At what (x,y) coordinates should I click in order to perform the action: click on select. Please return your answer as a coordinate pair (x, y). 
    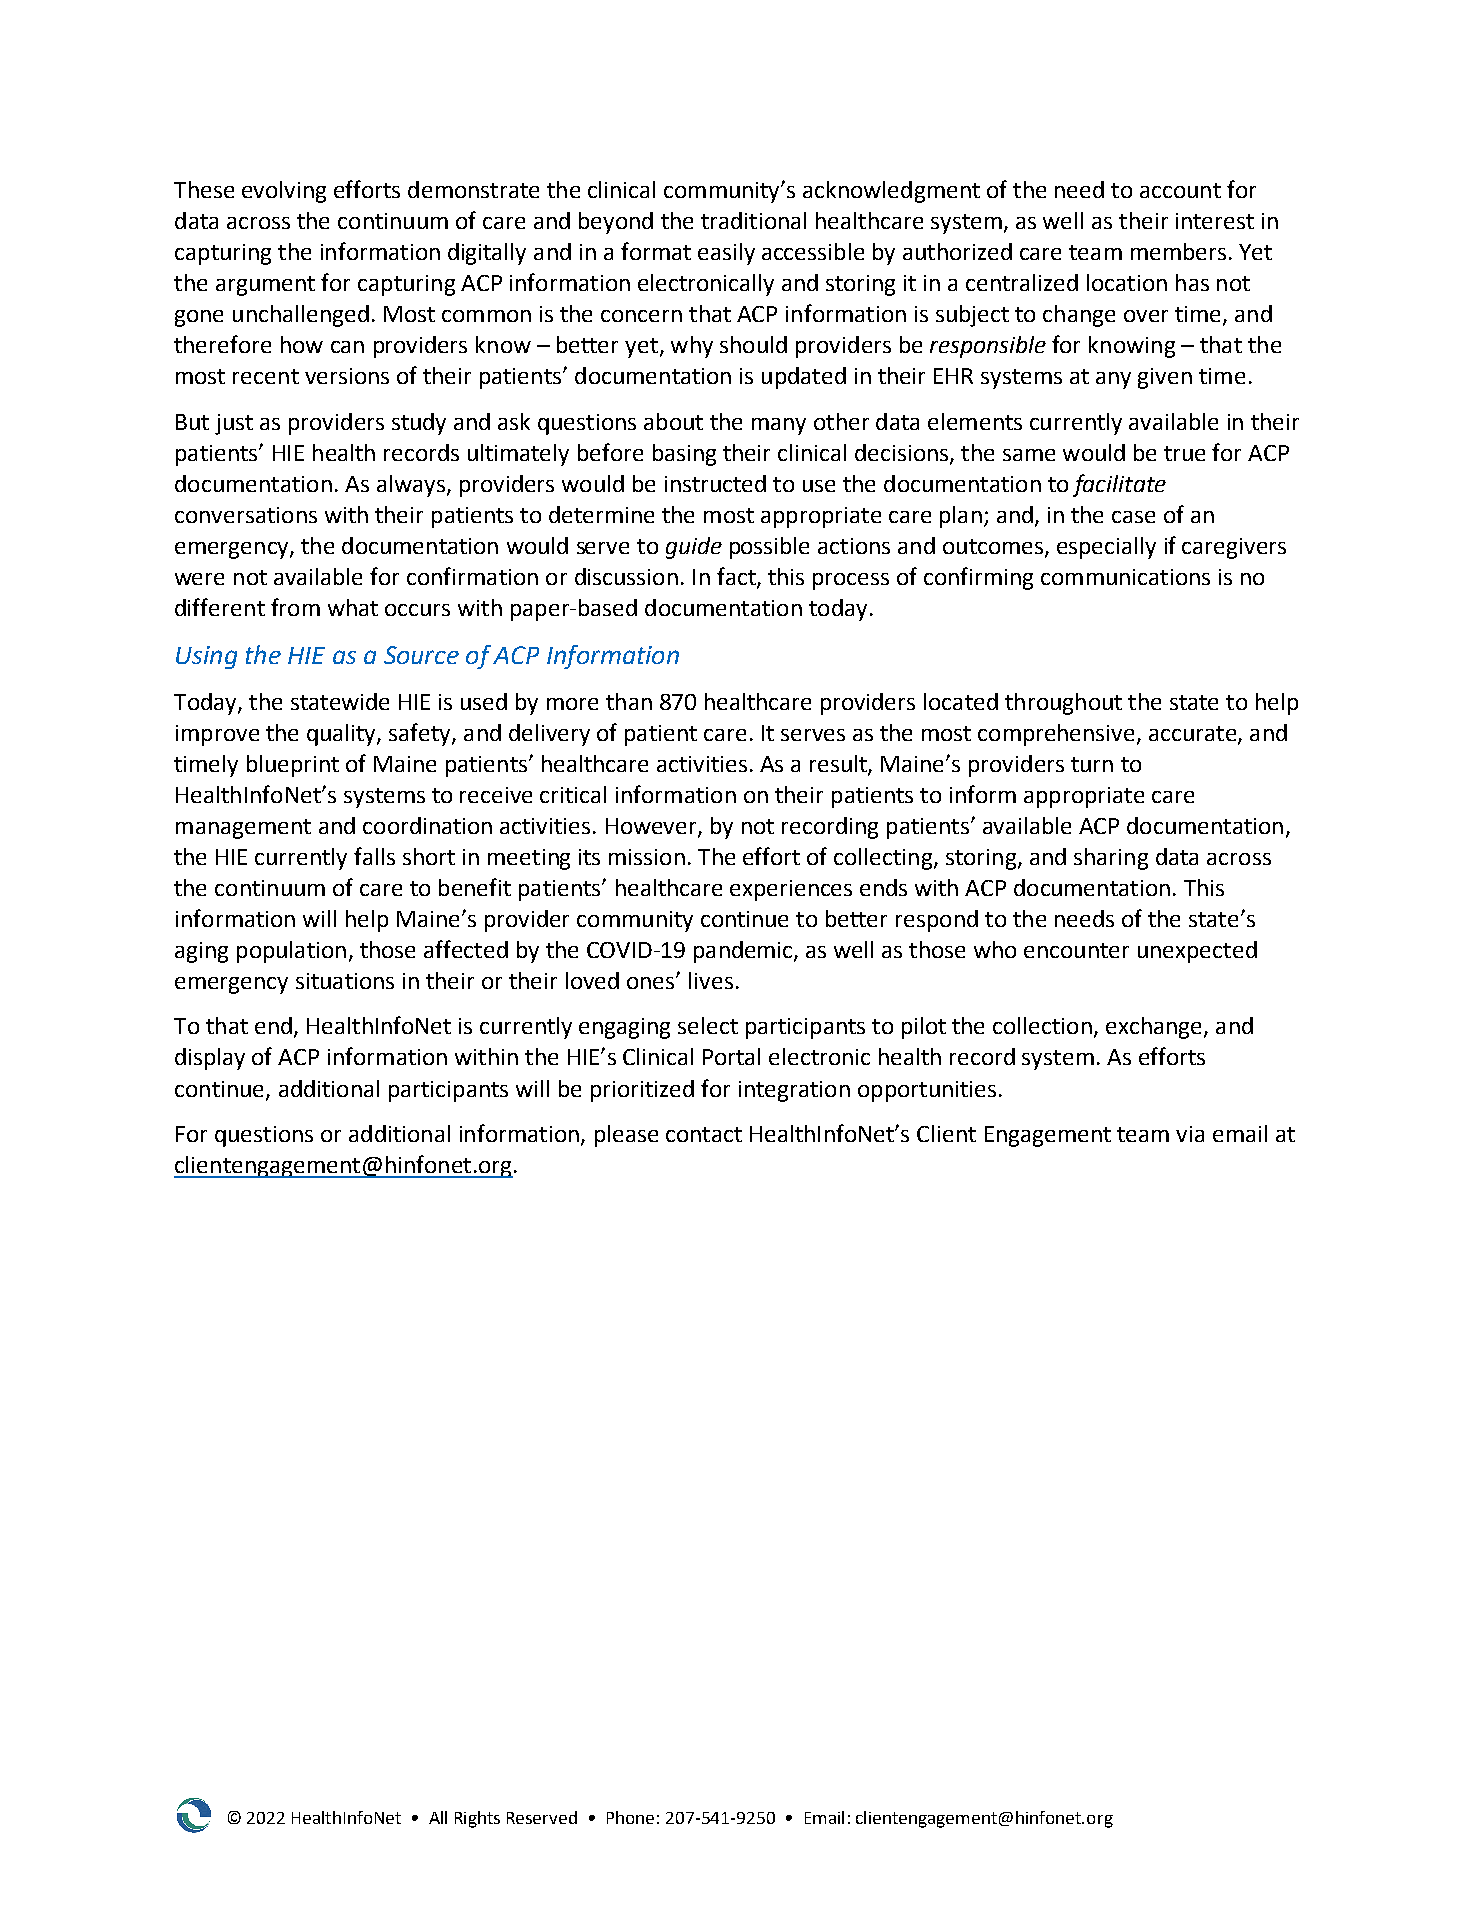
    Looking at the image, I should click on (708, 1025).
